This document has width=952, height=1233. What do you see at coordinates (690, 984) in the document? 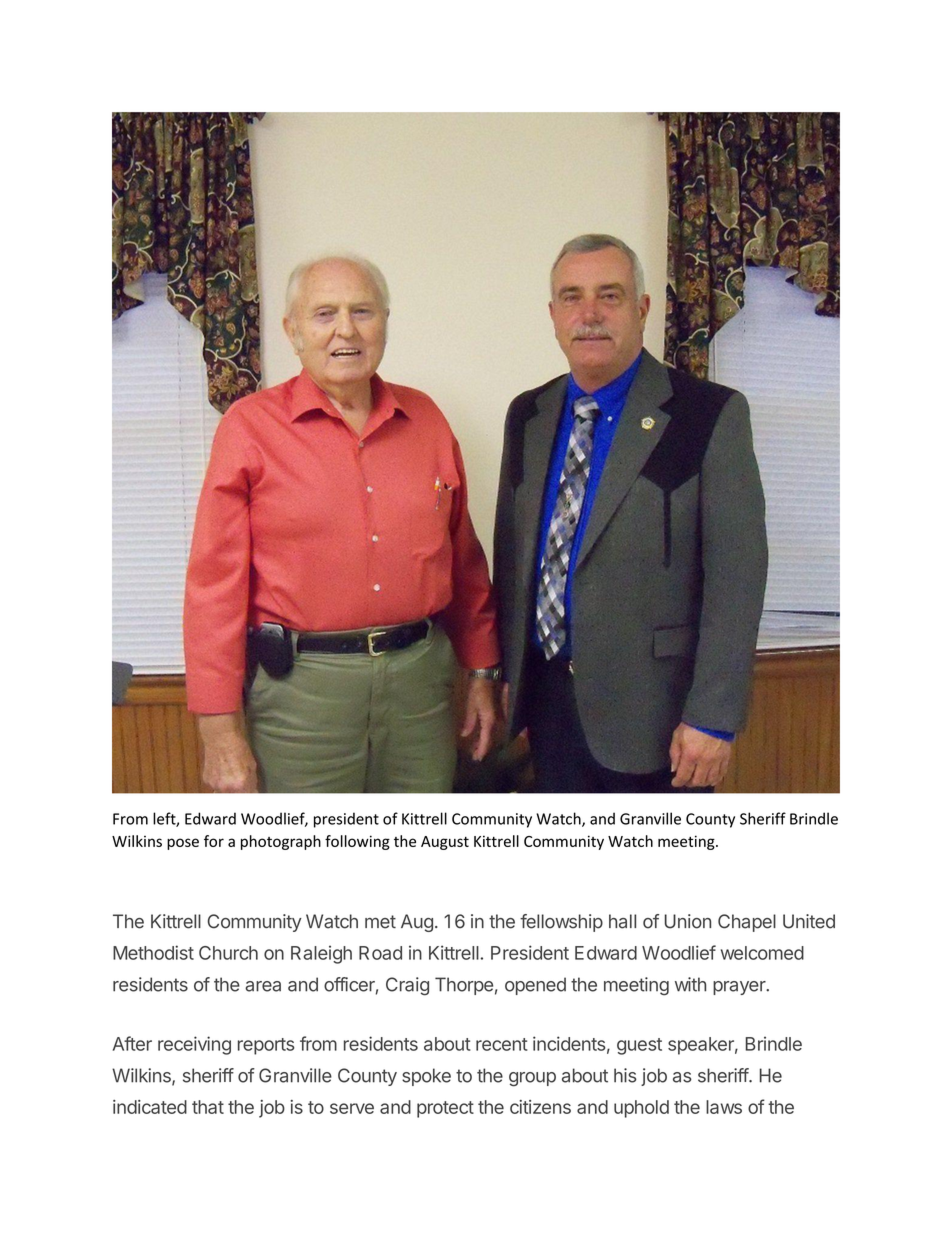
I see `with` at bounding box center [690, 984].
